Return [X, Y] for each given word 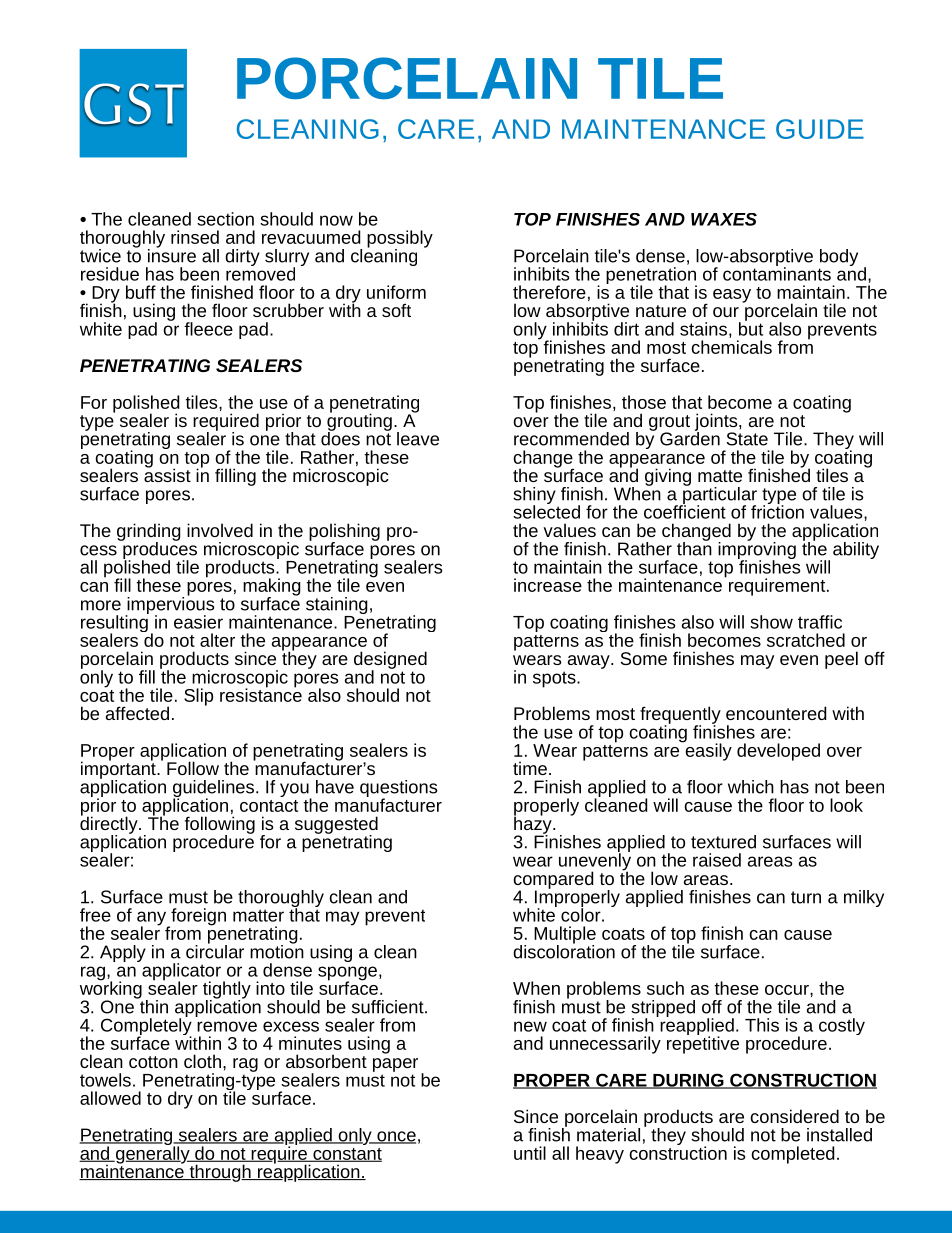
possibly [400, 240]
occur [788, 990]
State [747, 439]
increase [548, 585]
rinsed [195, 237]
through [220, 1173]
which [751, 787]
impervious [170, 605]
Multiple [565, 936]
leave [418, 439]
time [530, 768]
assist [167, 474]
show [771, 622]
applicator [181, 973]
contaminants [777, 273]
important [119, 770]
